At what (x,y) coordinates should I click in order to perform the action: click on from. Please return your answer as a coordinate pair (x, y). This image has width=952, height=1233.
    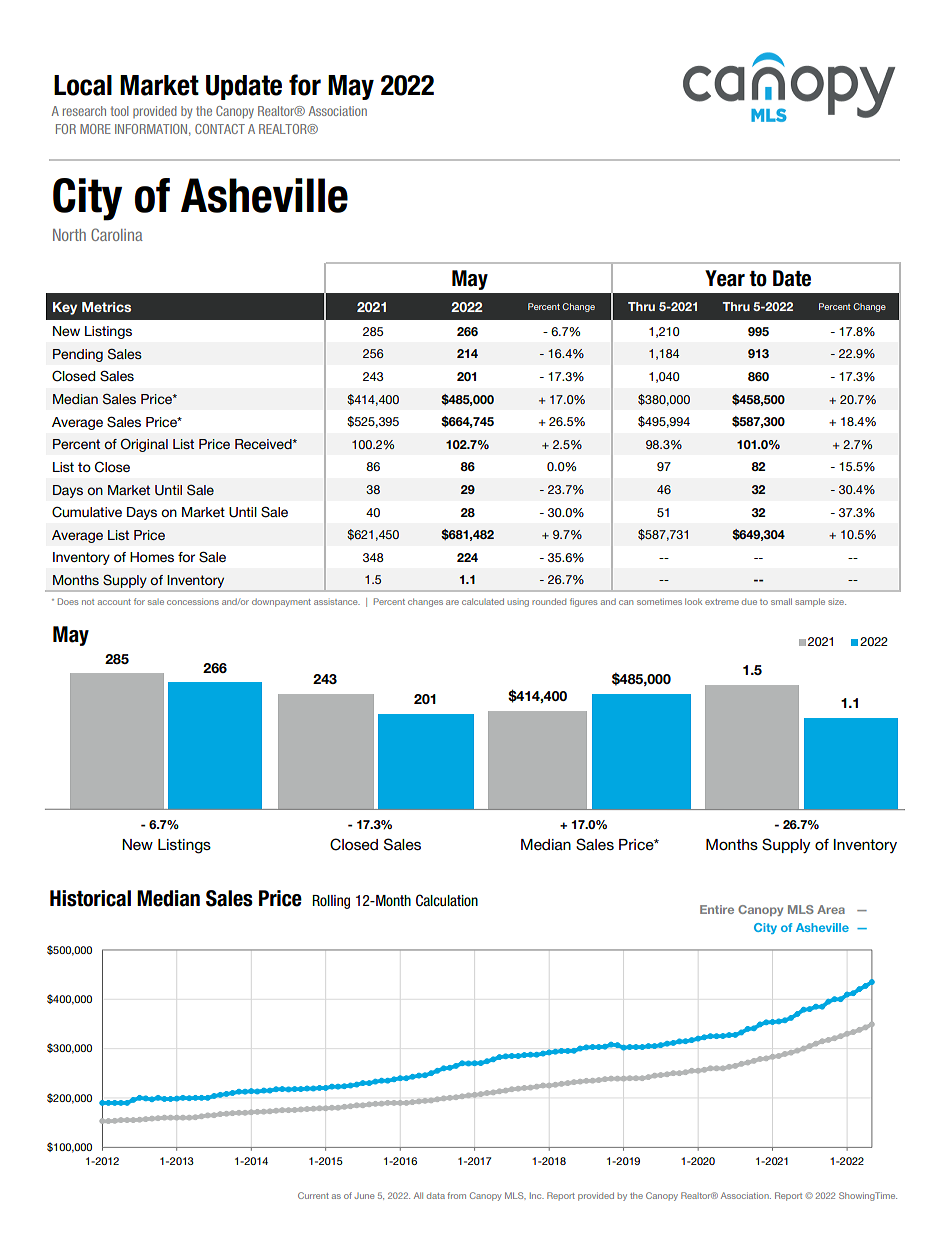
    Looking at the image, I should click on (456, 1195).
